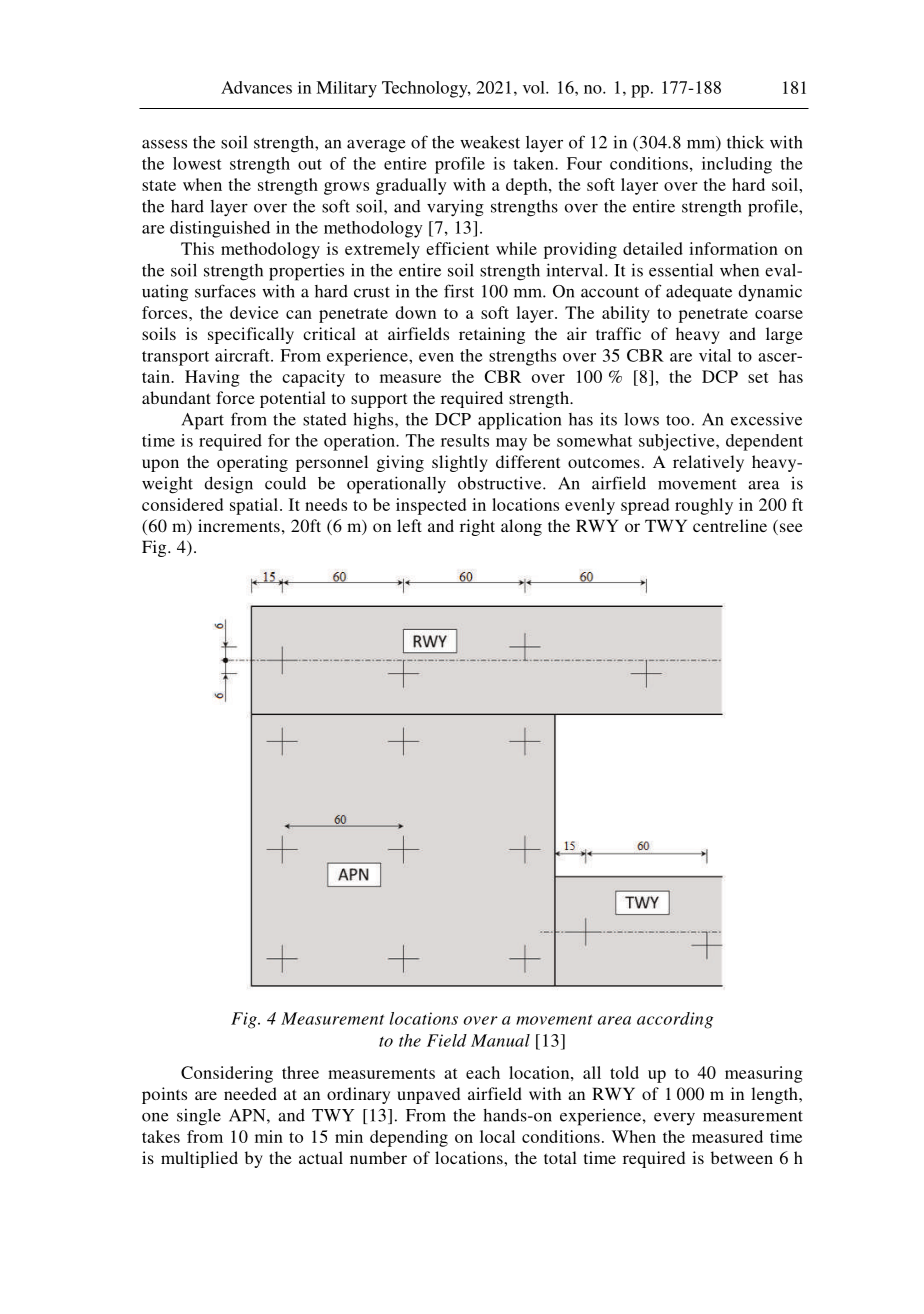 The width and height of the page is (924, 1314). Describe the element at coordinates (745, 142) in the page. I see `thick` at that location.
